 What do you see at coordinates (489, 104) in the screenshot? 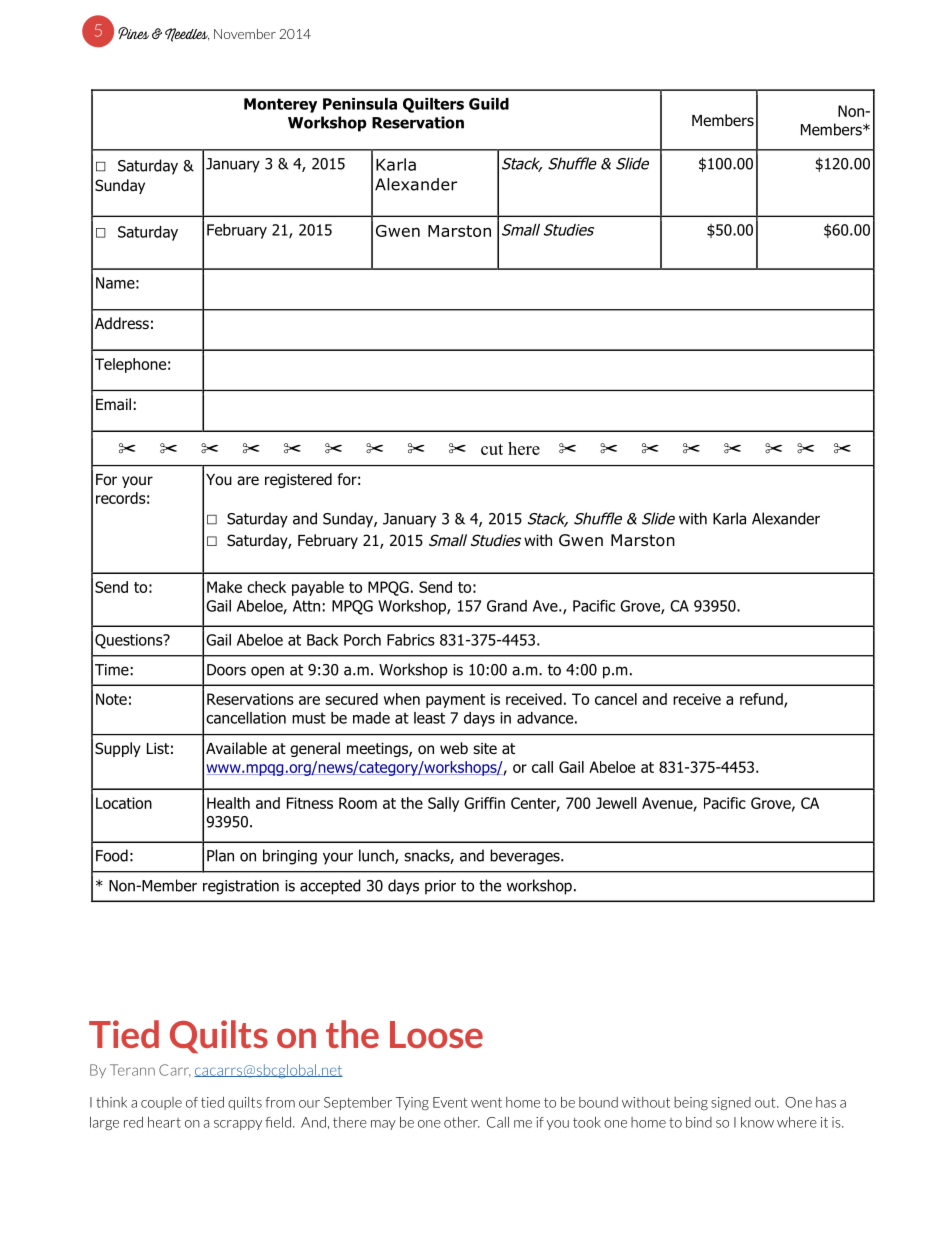
I see `Guild` at bounding box center [489, 104].
